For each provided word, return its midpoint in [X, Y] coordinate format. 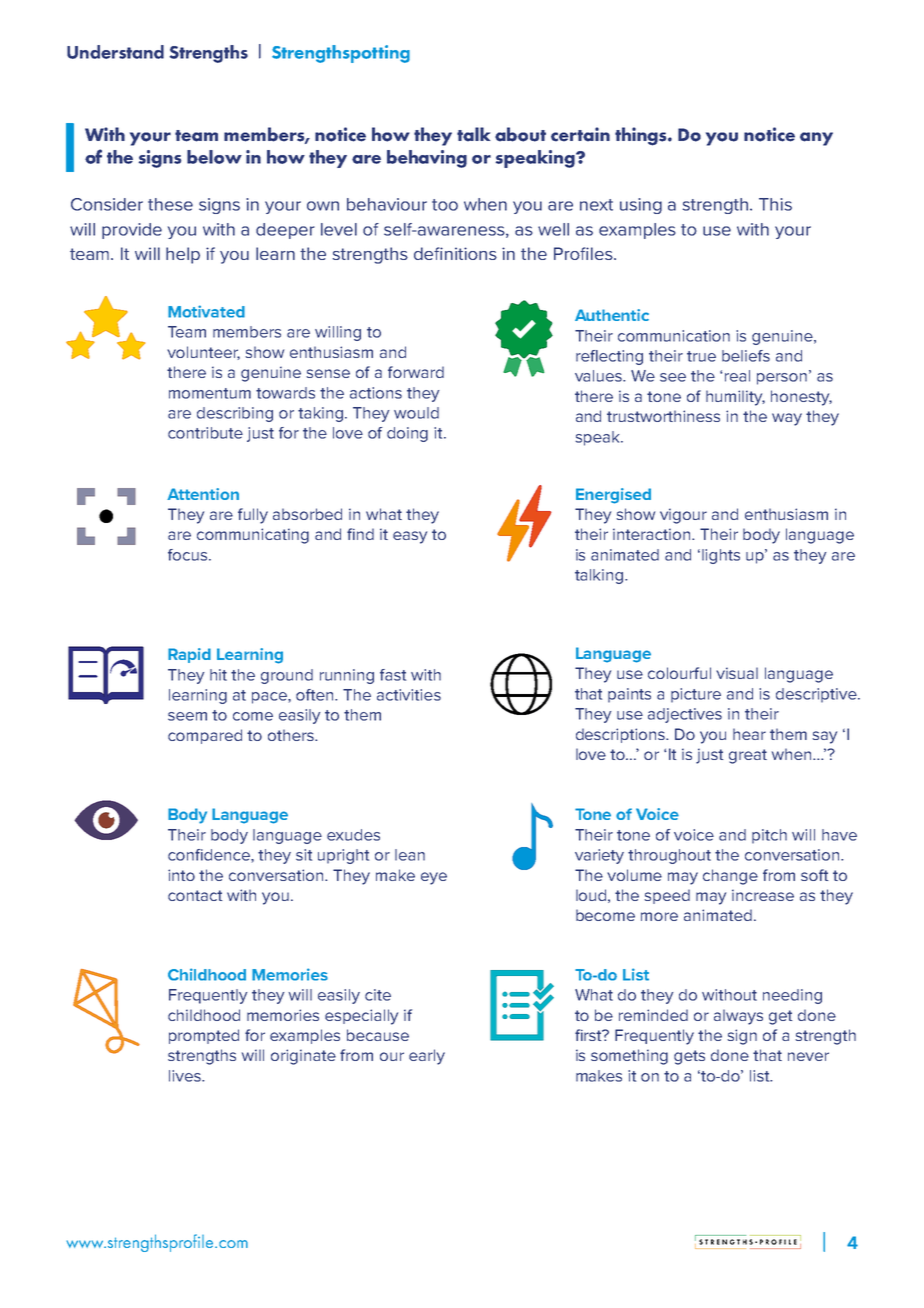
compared [205, 736]
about [520, 134]
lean [410, 855]
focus [189, 555]
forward [416, 372]
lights [721, 556]
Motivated [206, 311]
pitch [769, 836]
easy [410, 537]
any [816, 139]
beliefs [746, 356]
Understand [115, 52]
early [427, 1057]
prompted [204, 1036]
